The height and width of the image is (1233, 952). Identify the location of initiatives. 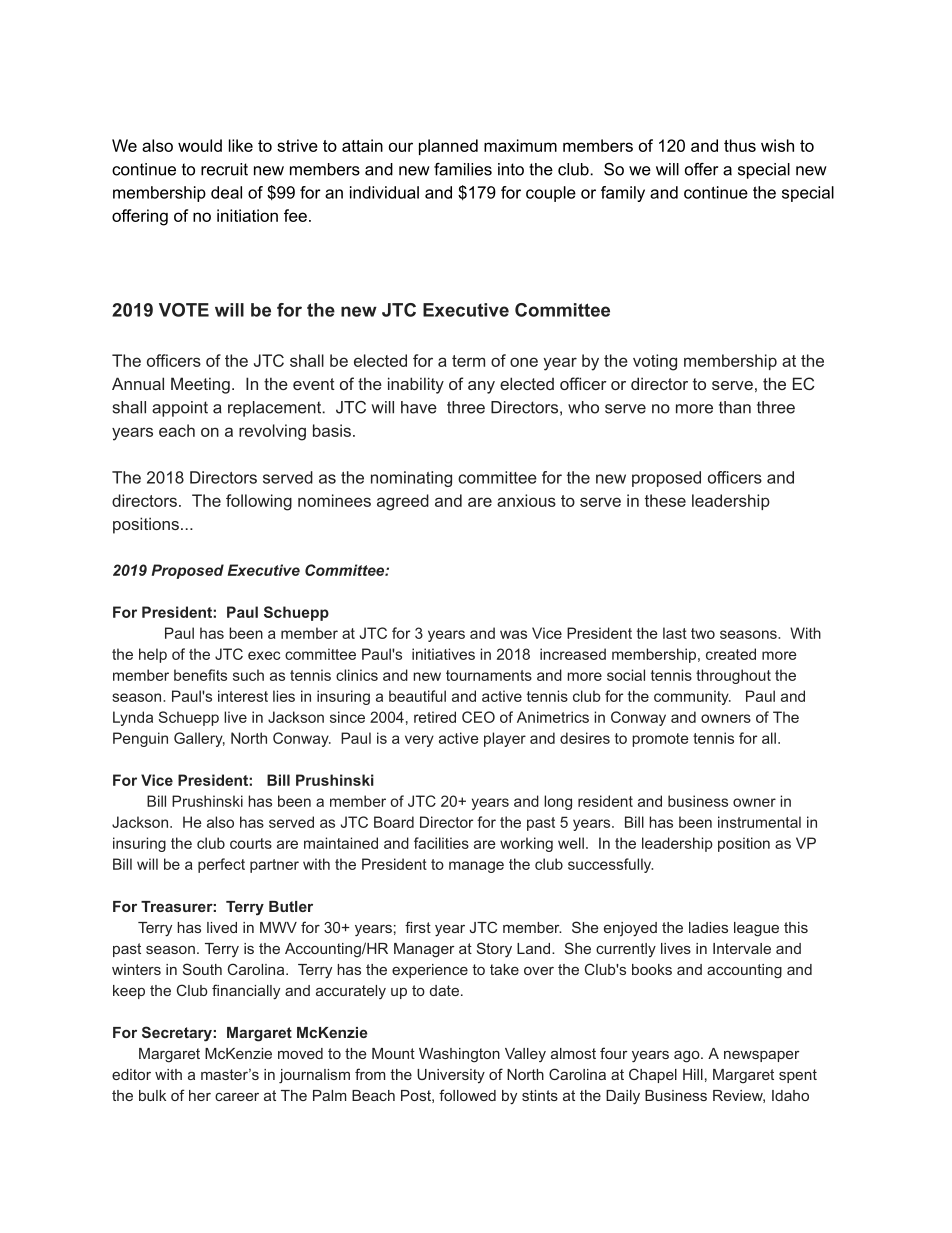
(443, 654).
